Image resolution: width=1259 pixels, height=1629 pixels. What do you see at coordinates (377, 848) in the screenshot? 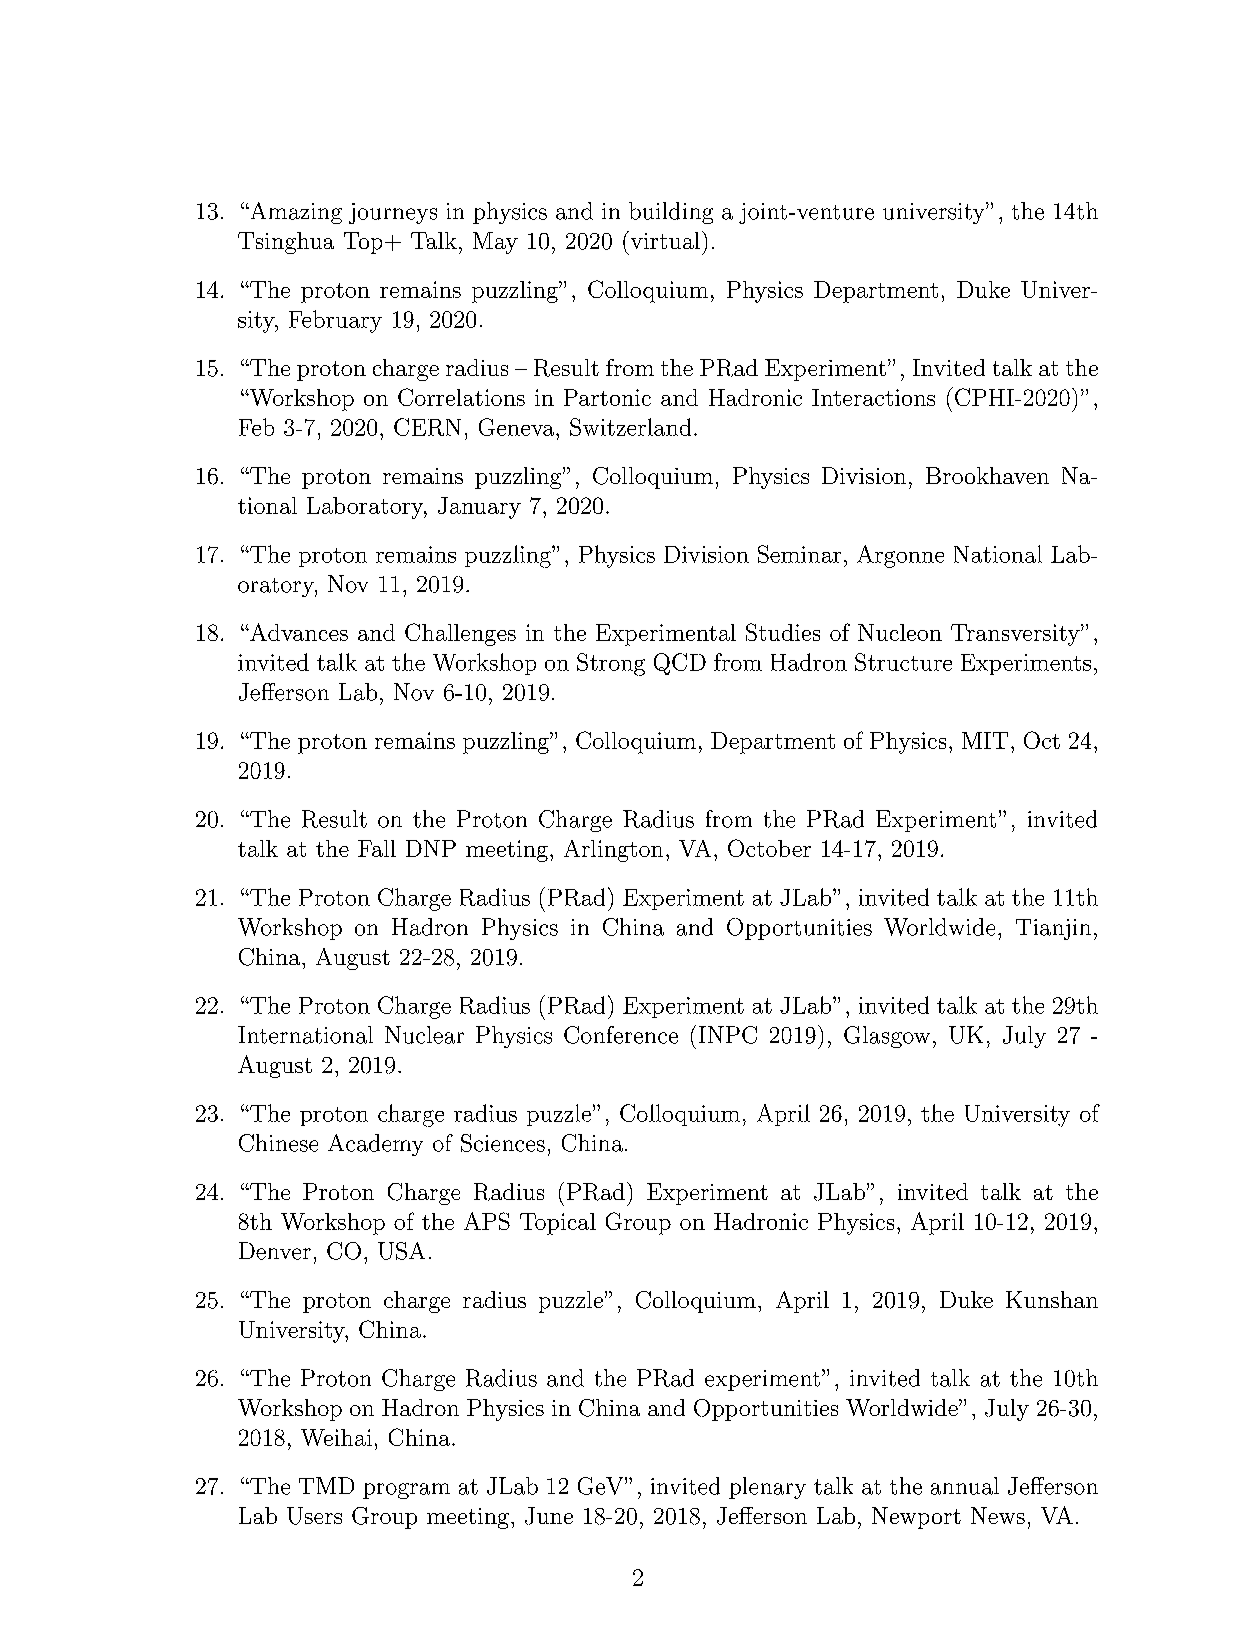
I see `Fall` at bounding box center [377, 848].
